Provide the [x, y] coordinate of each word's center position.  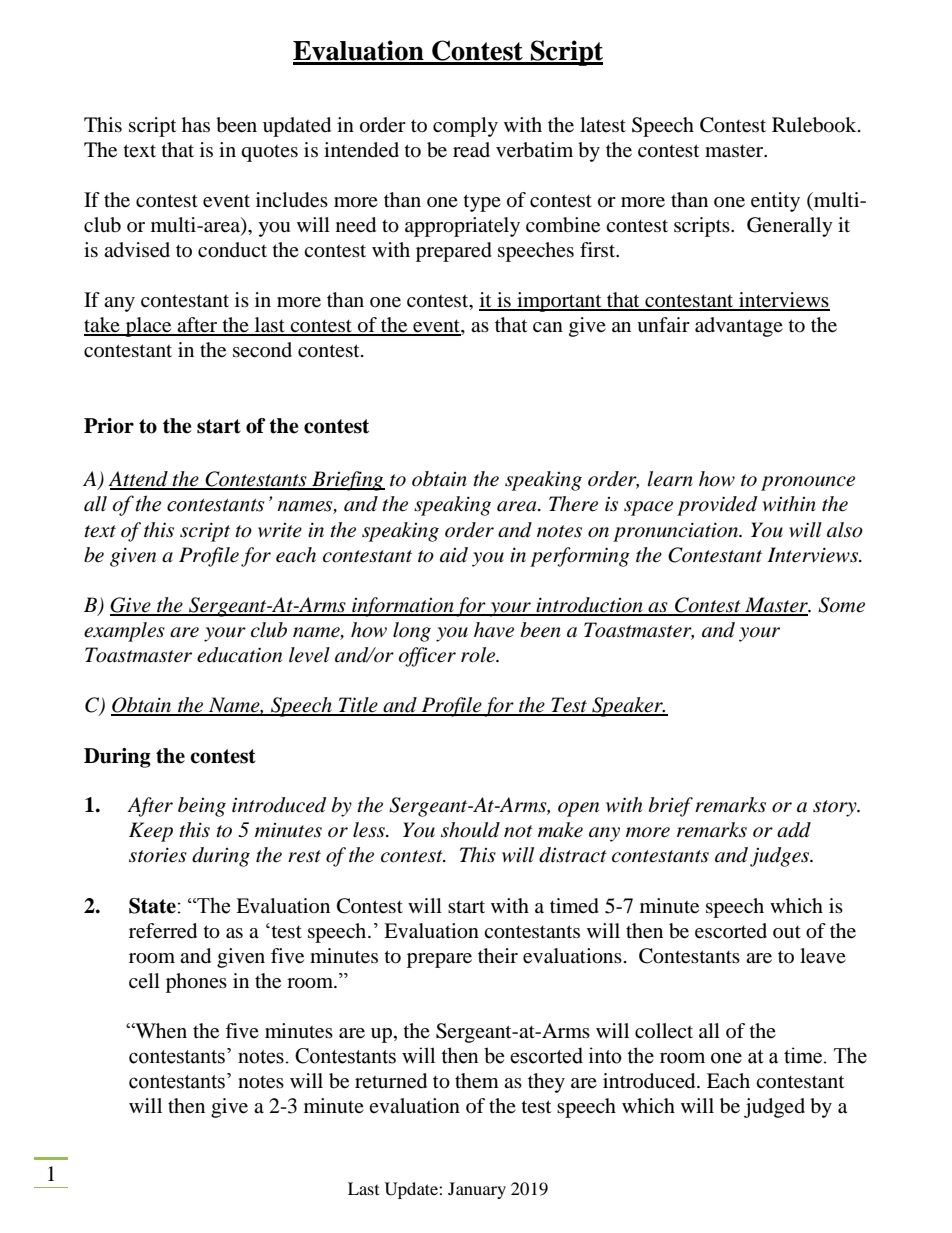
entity [775, 202]
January [477, 1190]
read [471, 150]
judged [774, 1108]
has [196, 125]
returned [391, 1081]
